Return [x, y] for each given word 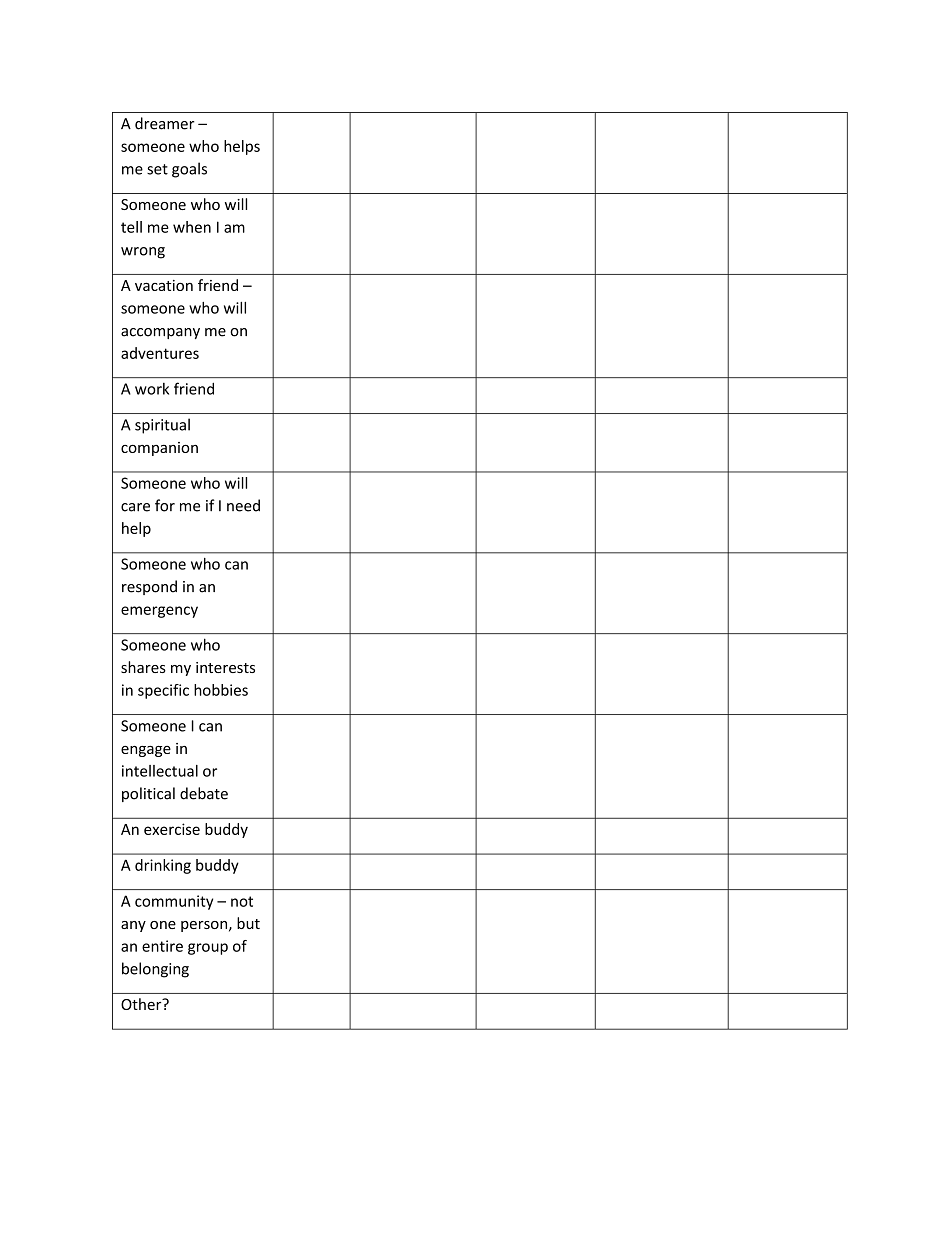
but [248, 923]
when [192, 227]
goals [189, 170]
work [152, 389]
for [165, 505]
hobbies [221, 690]
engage [146, 751]
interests [225, 667]
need [243, 505]
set [157, 169]
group [208, 949]
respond [149, 587]
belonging [155, 970]
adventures [160, 353]
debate [204, 793]
